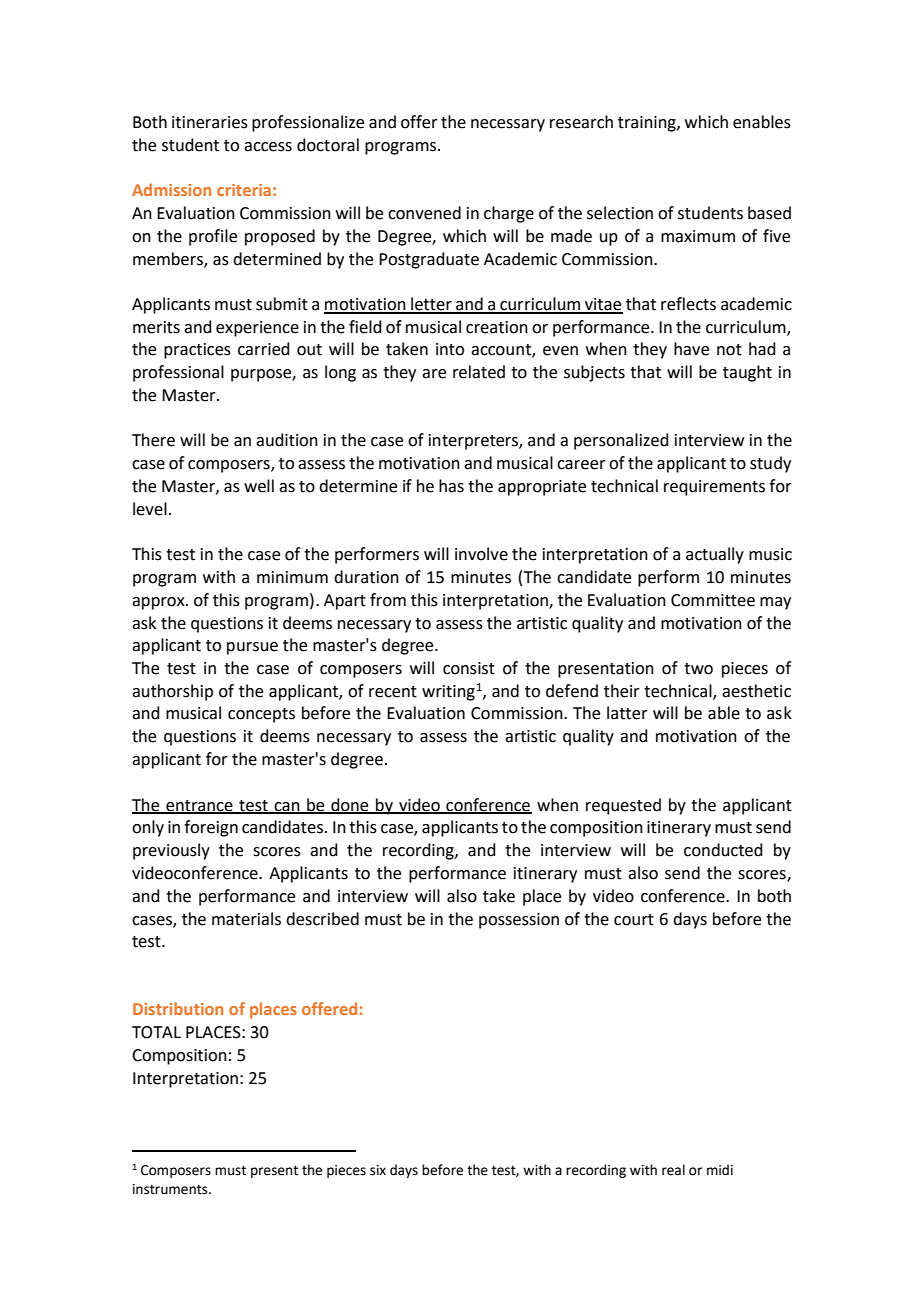 Image resolution: width=924 pixels, height=1308 pixels. Describe the element at coordinates (424, 213) in the document. I see `convened` at that location.
